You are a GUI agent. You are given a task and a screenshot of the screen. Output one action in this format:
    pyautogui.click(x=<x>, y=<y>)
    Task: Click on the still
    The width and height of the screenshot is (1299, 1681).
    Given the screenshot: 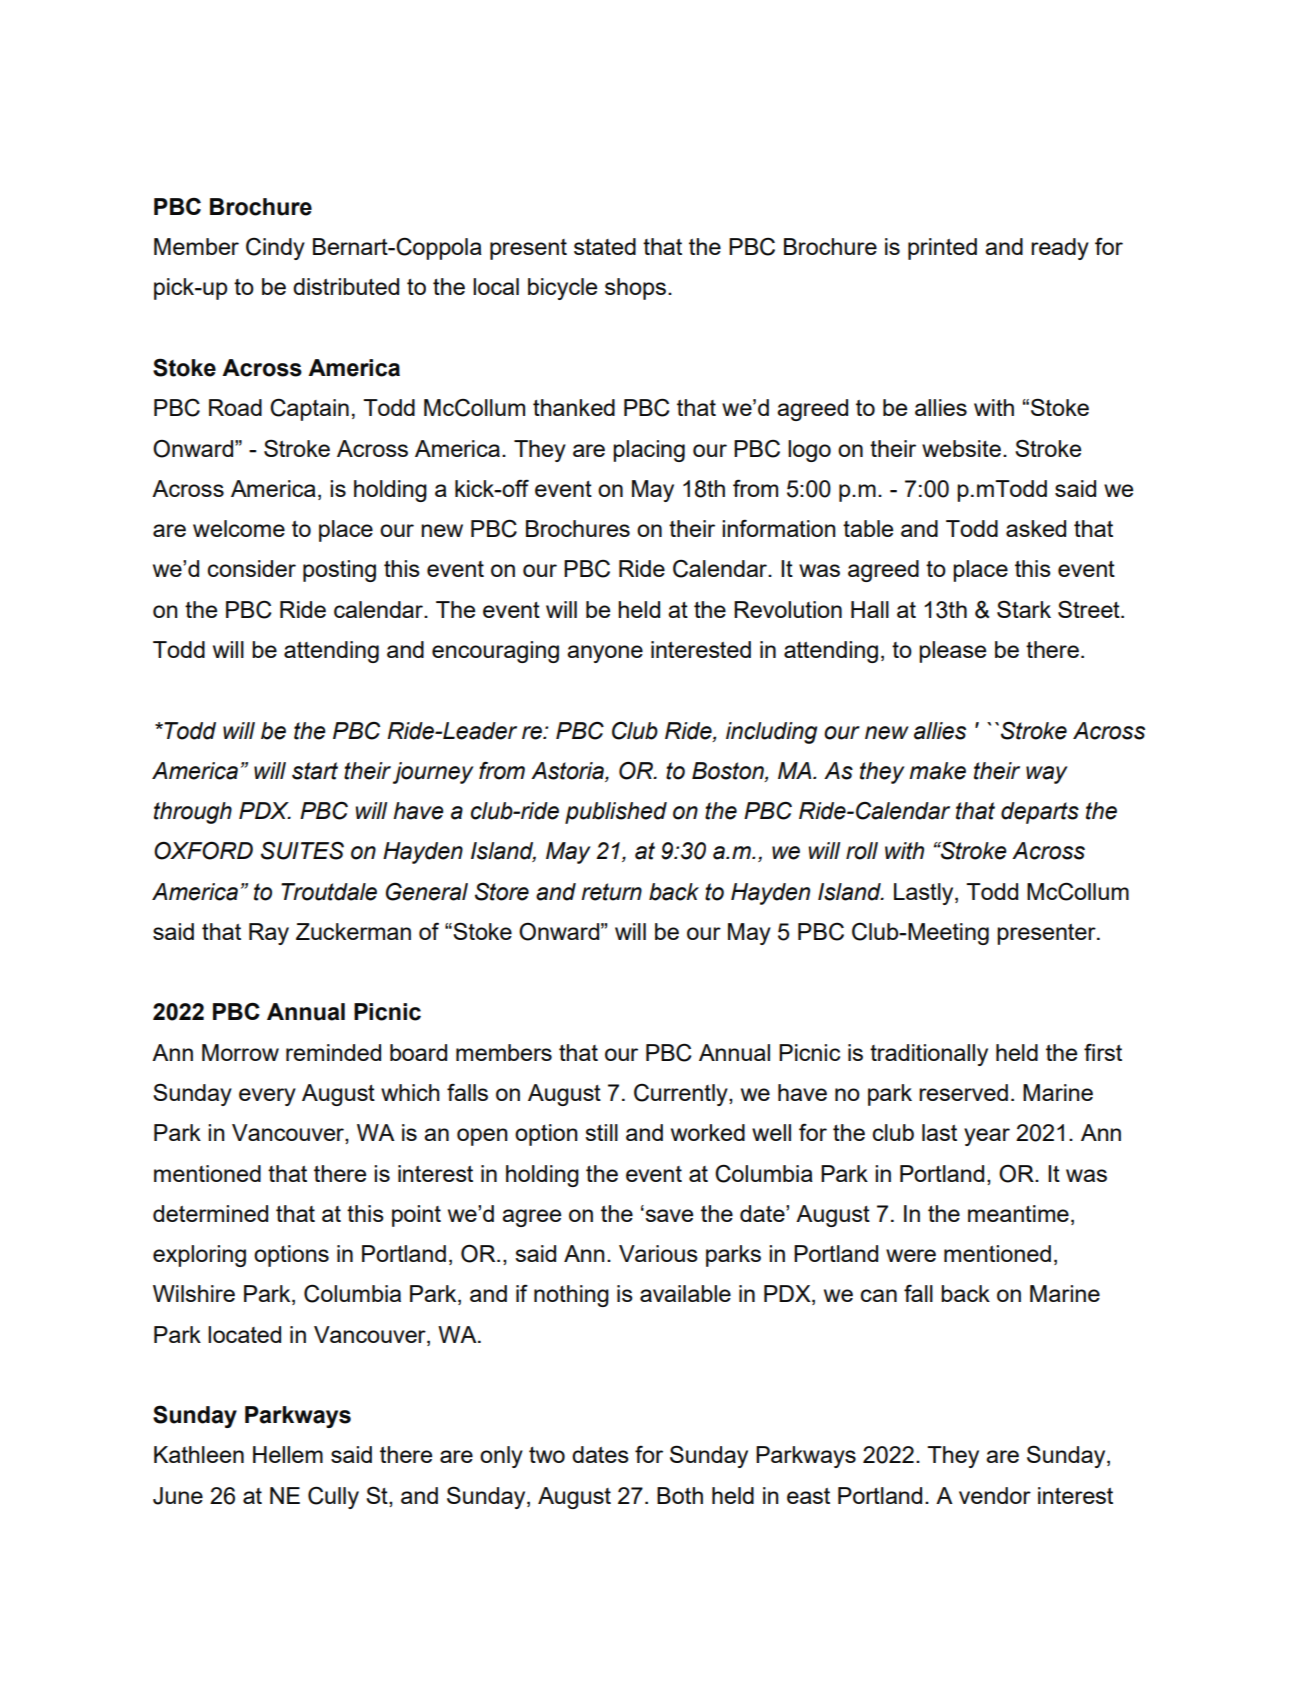 What is the action you would take?
    pyautogui.click(x=601, y=1132)
